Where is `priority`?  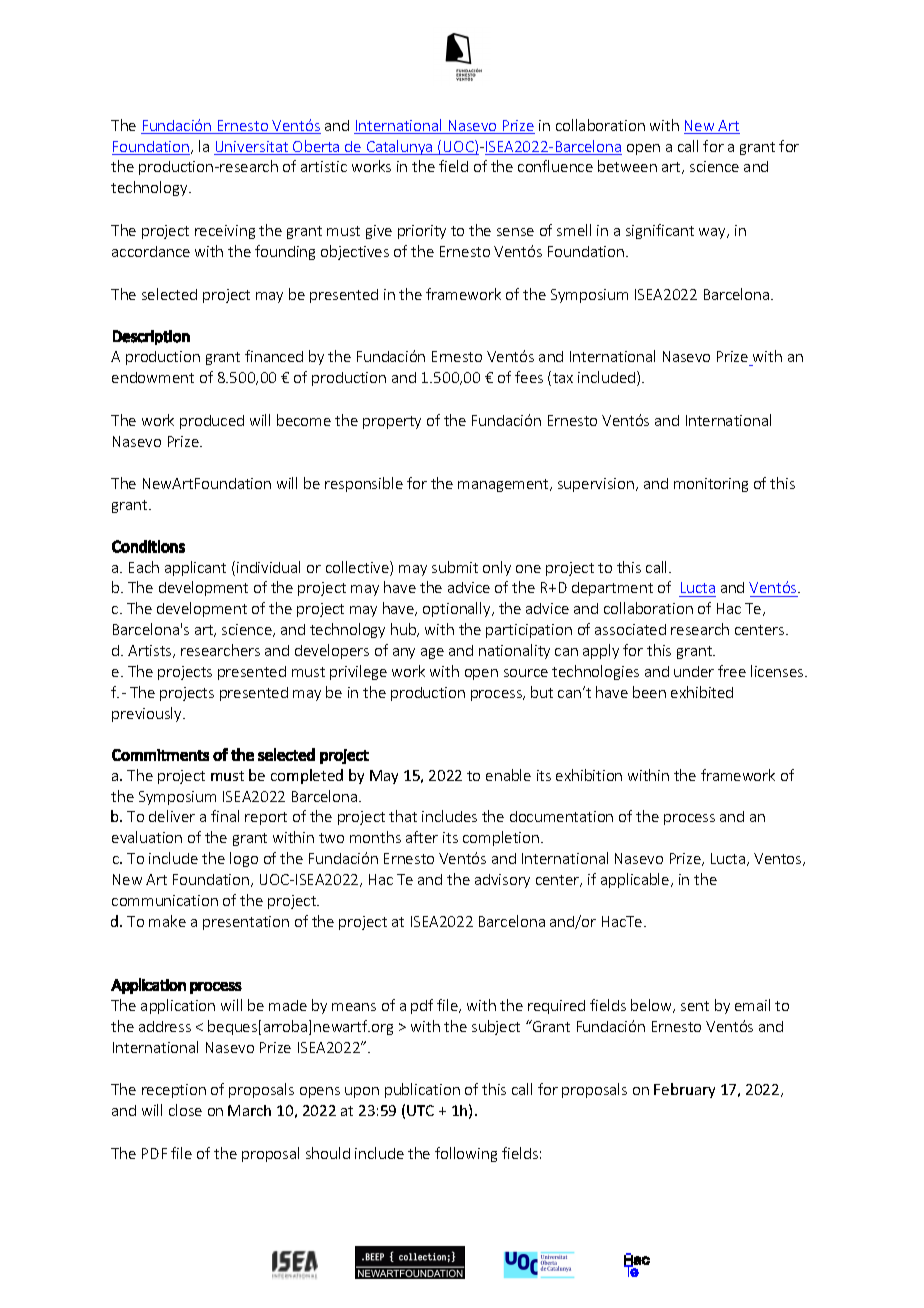
priority is located at coordinates (422, 232).
